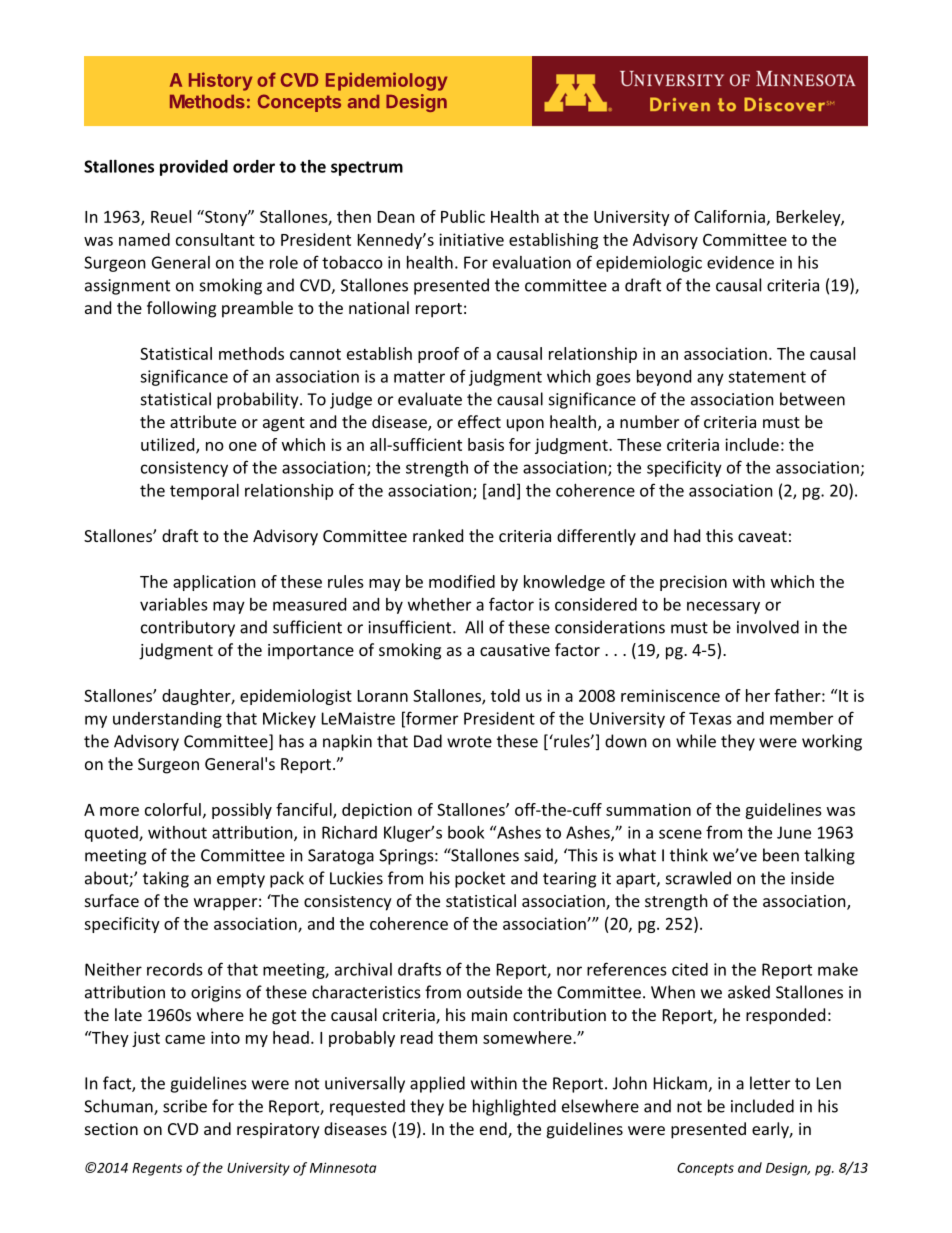 The width and height of the image is (952, 1233). Describe the element at coordinates (220, 81) in the image. I see `History` at that location.
